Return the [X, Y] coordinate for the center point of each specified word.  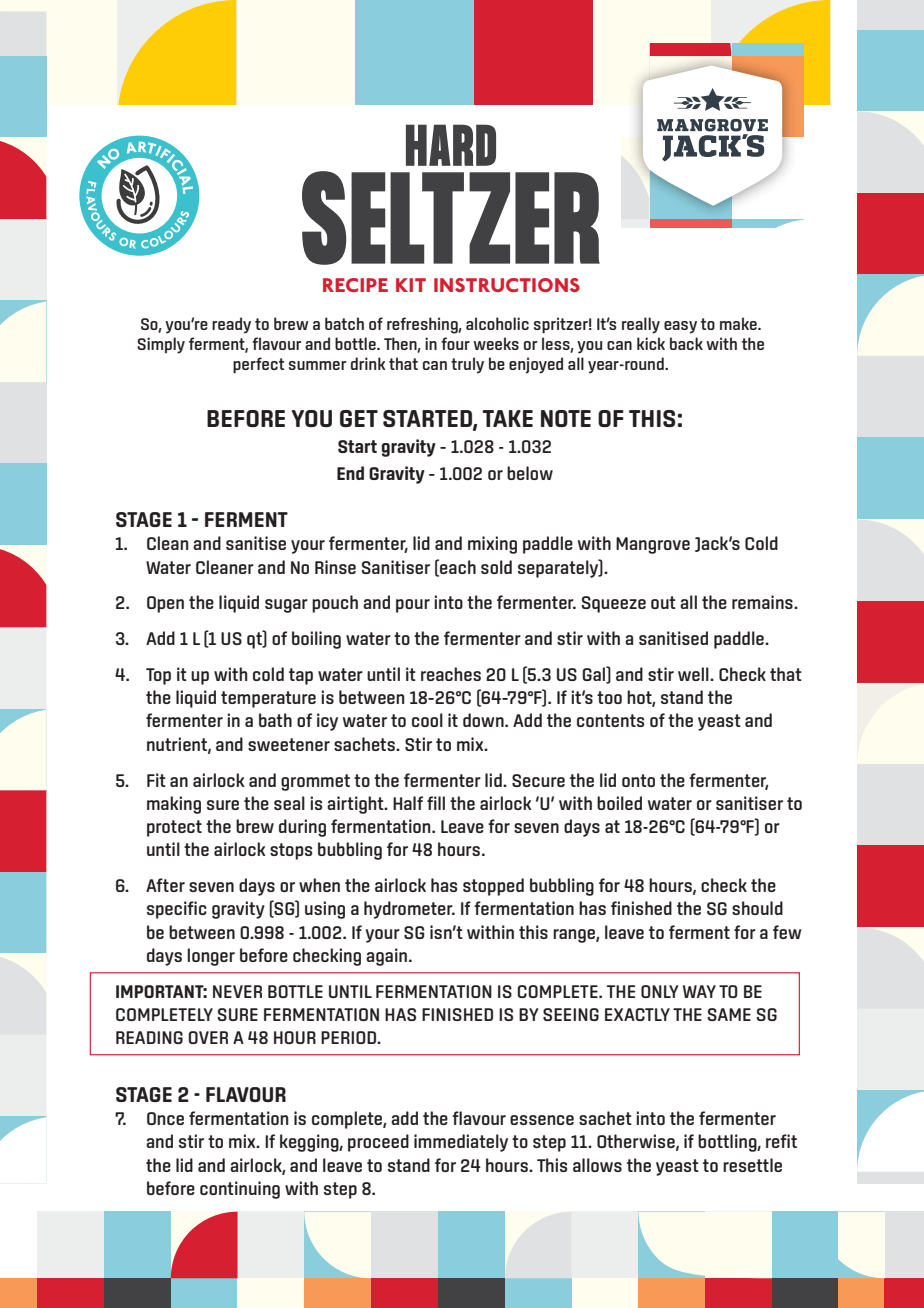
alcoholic [497, 323]
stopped [493, 887]
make [739, 323]
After [165, 885]
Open [165, 604]
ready [231, 325]
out [663, 602]
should [757, 908]
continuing [240, 1190]
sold [496, 567]
